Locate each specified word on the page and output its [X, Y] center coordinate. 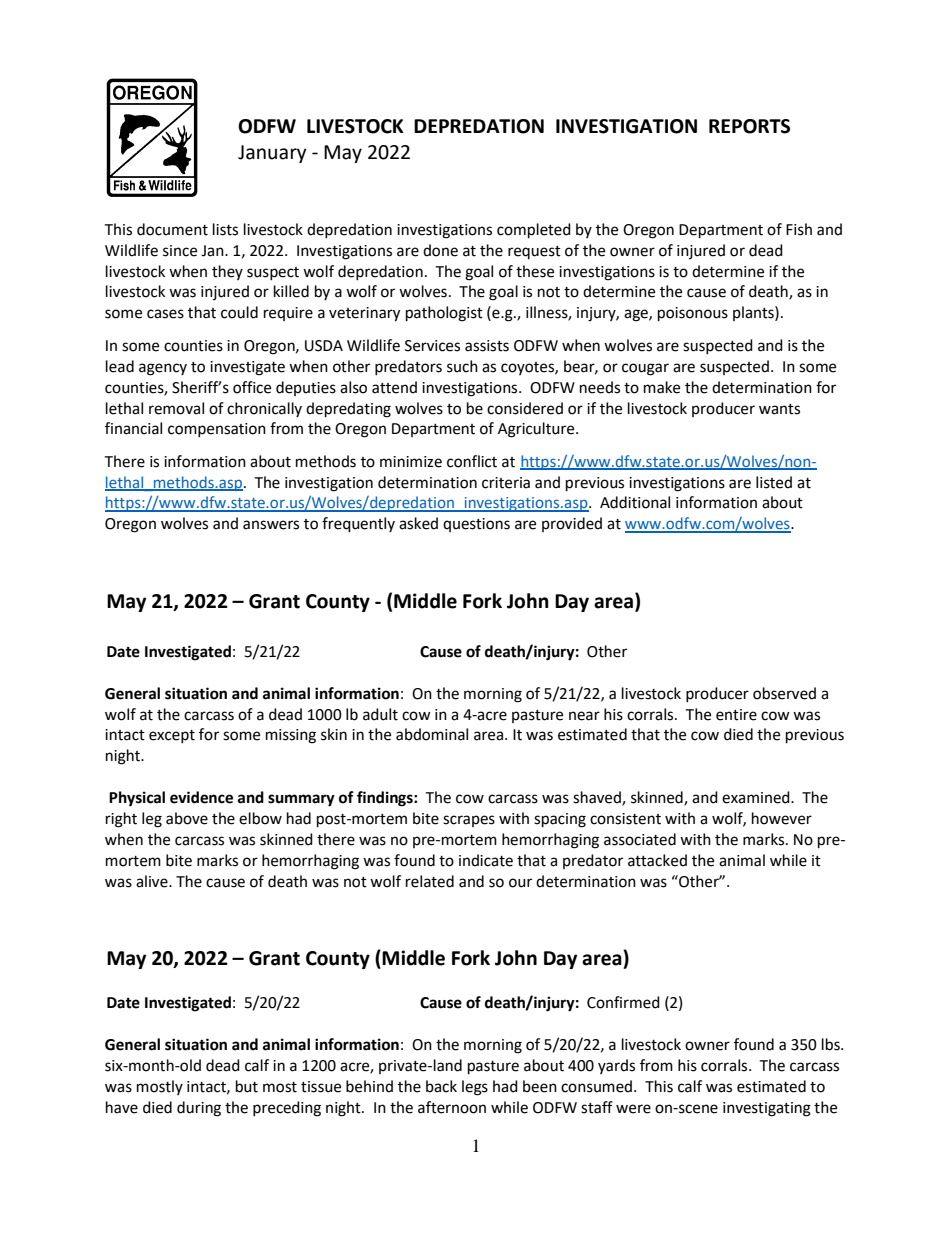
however [782, 818]
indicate [486, 860]
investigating [767, 1109]
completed [534, 231]
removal [176, 408]
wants [779, 409]
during [199, 1109]
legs [475, 1088]
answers [271, 525]
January [272, 154]
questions [476, 525]
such [462, 366]
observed [784, 693]
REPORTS [749, 126]
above [187, 818]
